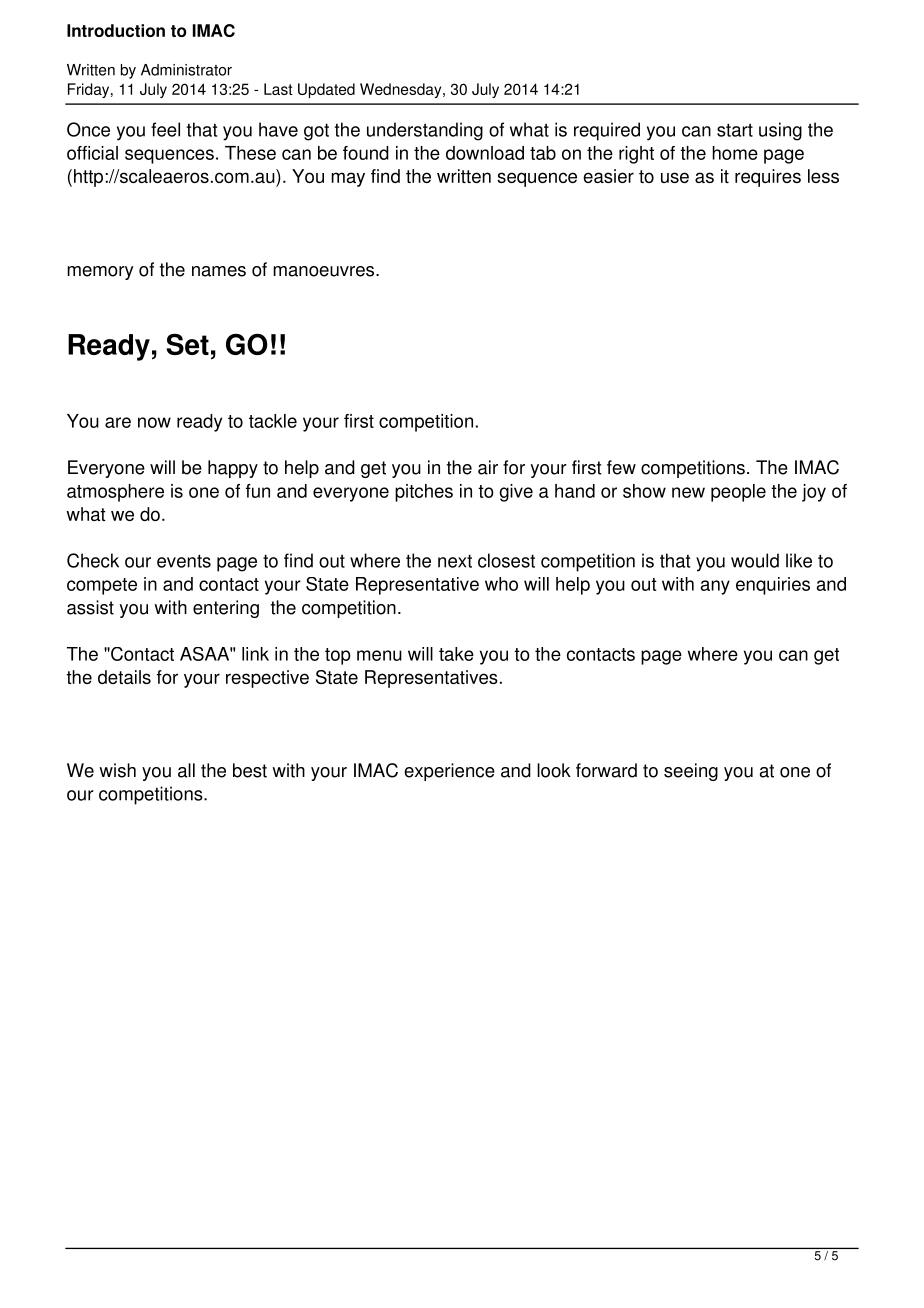 The image size is (924, 1308). I want to click on all, so click(186, 770).
